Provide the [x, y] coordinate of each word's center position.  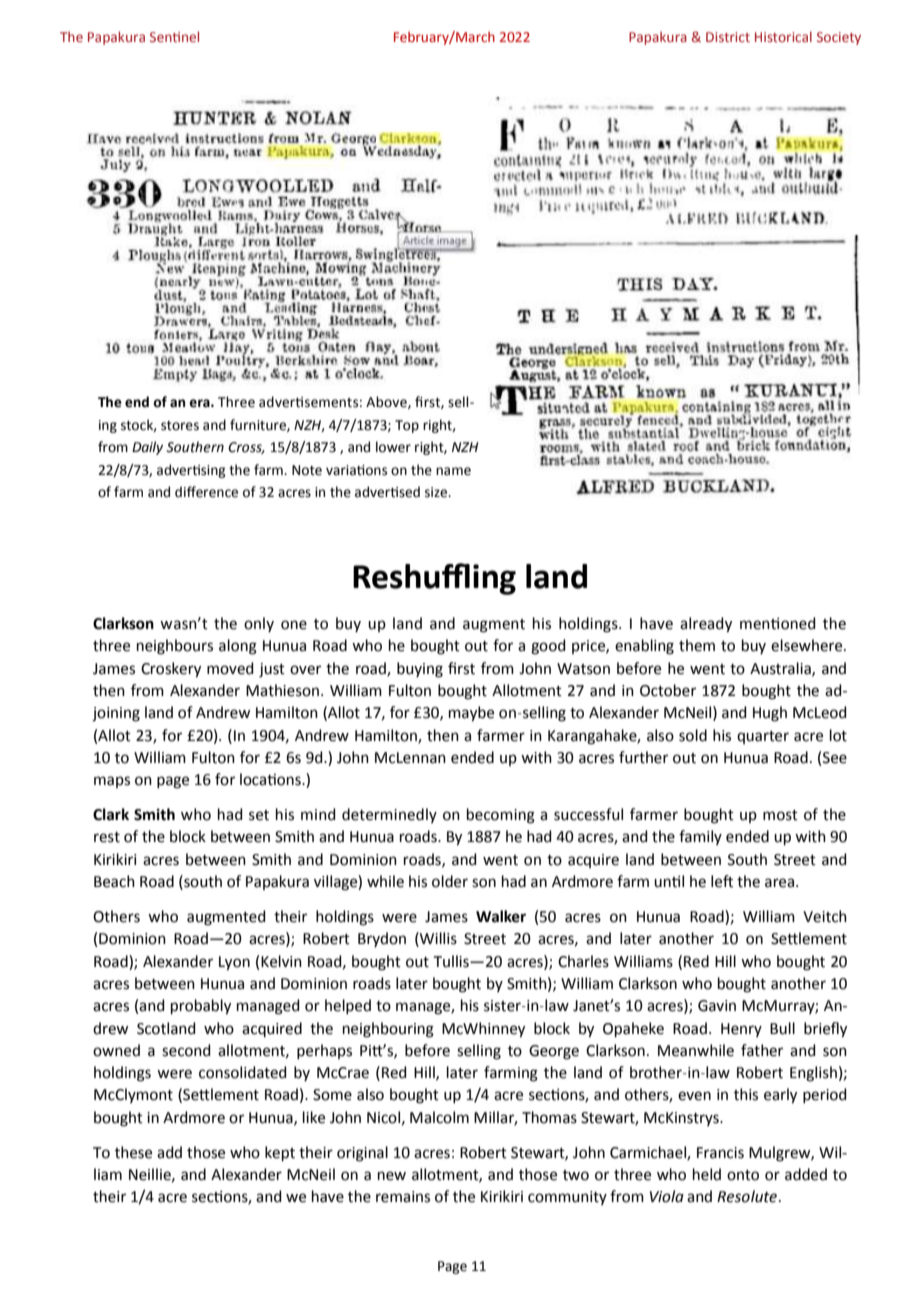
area [779, 883]
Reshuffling [434, 579]
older [450, 881]
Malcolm [439, 1117]
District [728, 37]
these [133, 1152]
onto [743, 1175]
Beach [114, 881]
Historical [783, 36]
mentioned [778, 623]
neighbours [175, 647]
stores [180, 426]
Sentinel [174, 36]
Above [387, 402]
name [453, 471]
